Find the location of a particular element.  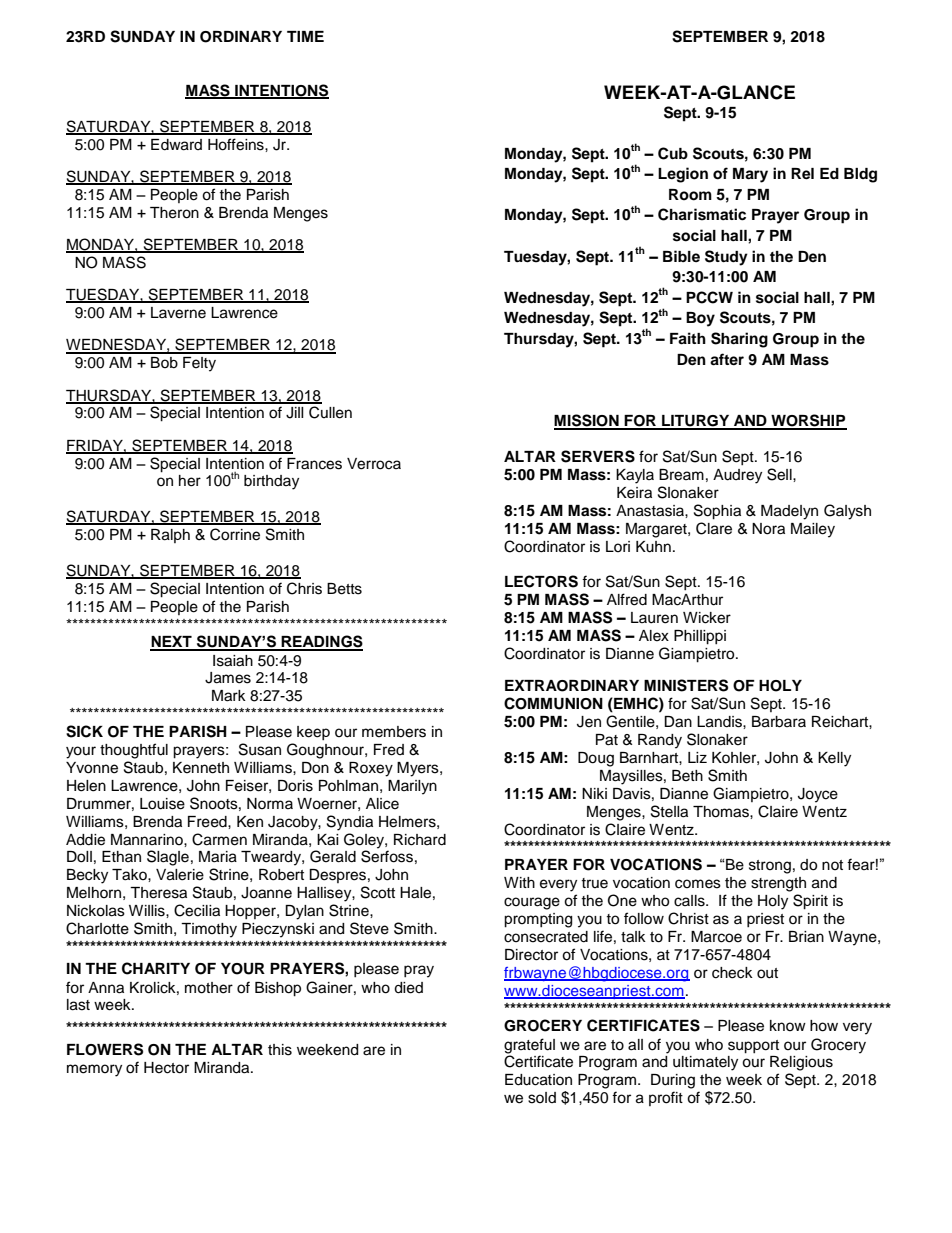

Sharing is located at coordinates (739, 340).
